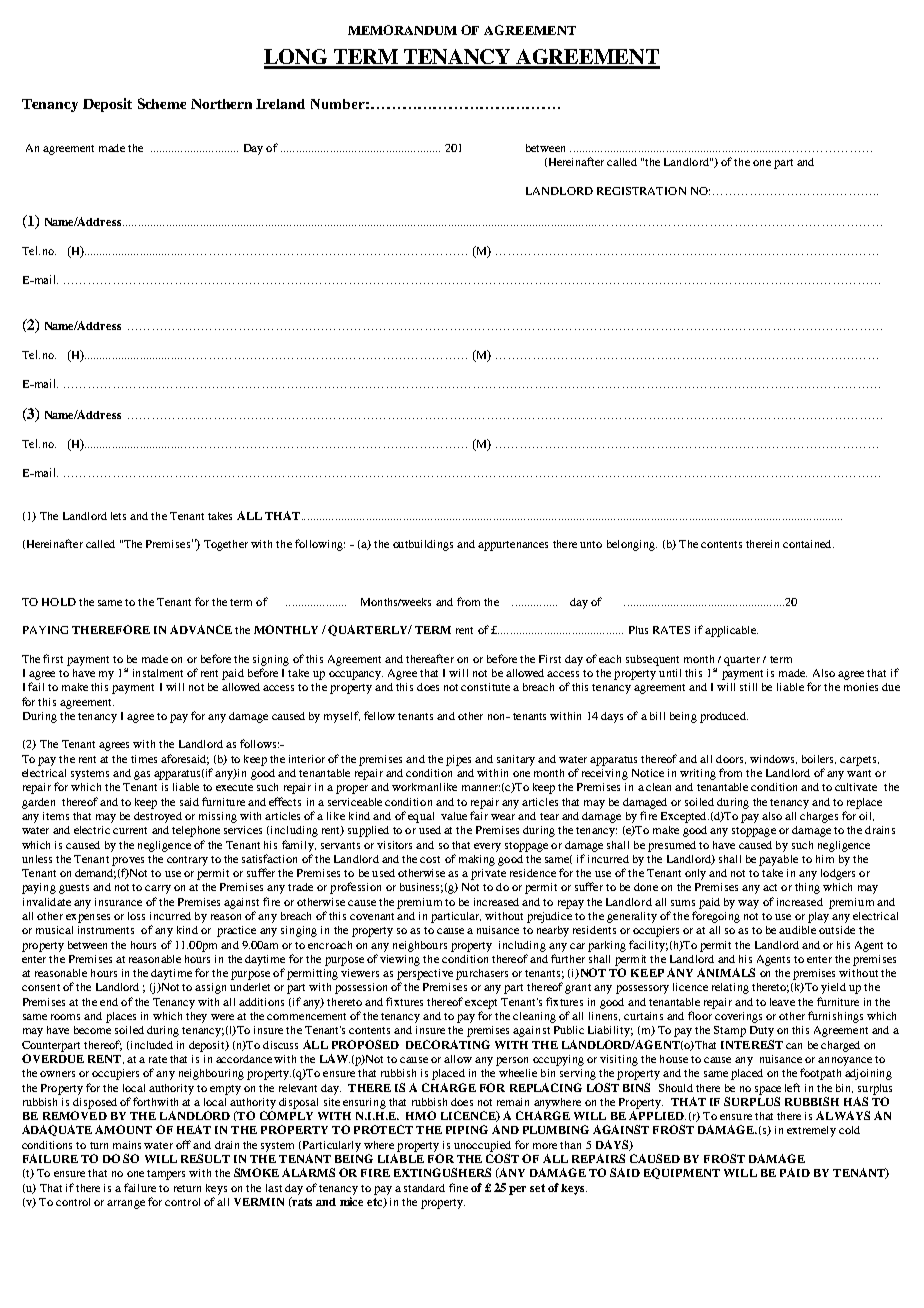  Describe the element at coordinates (423, 545) in the image. I see `outbuildings` at that location.
